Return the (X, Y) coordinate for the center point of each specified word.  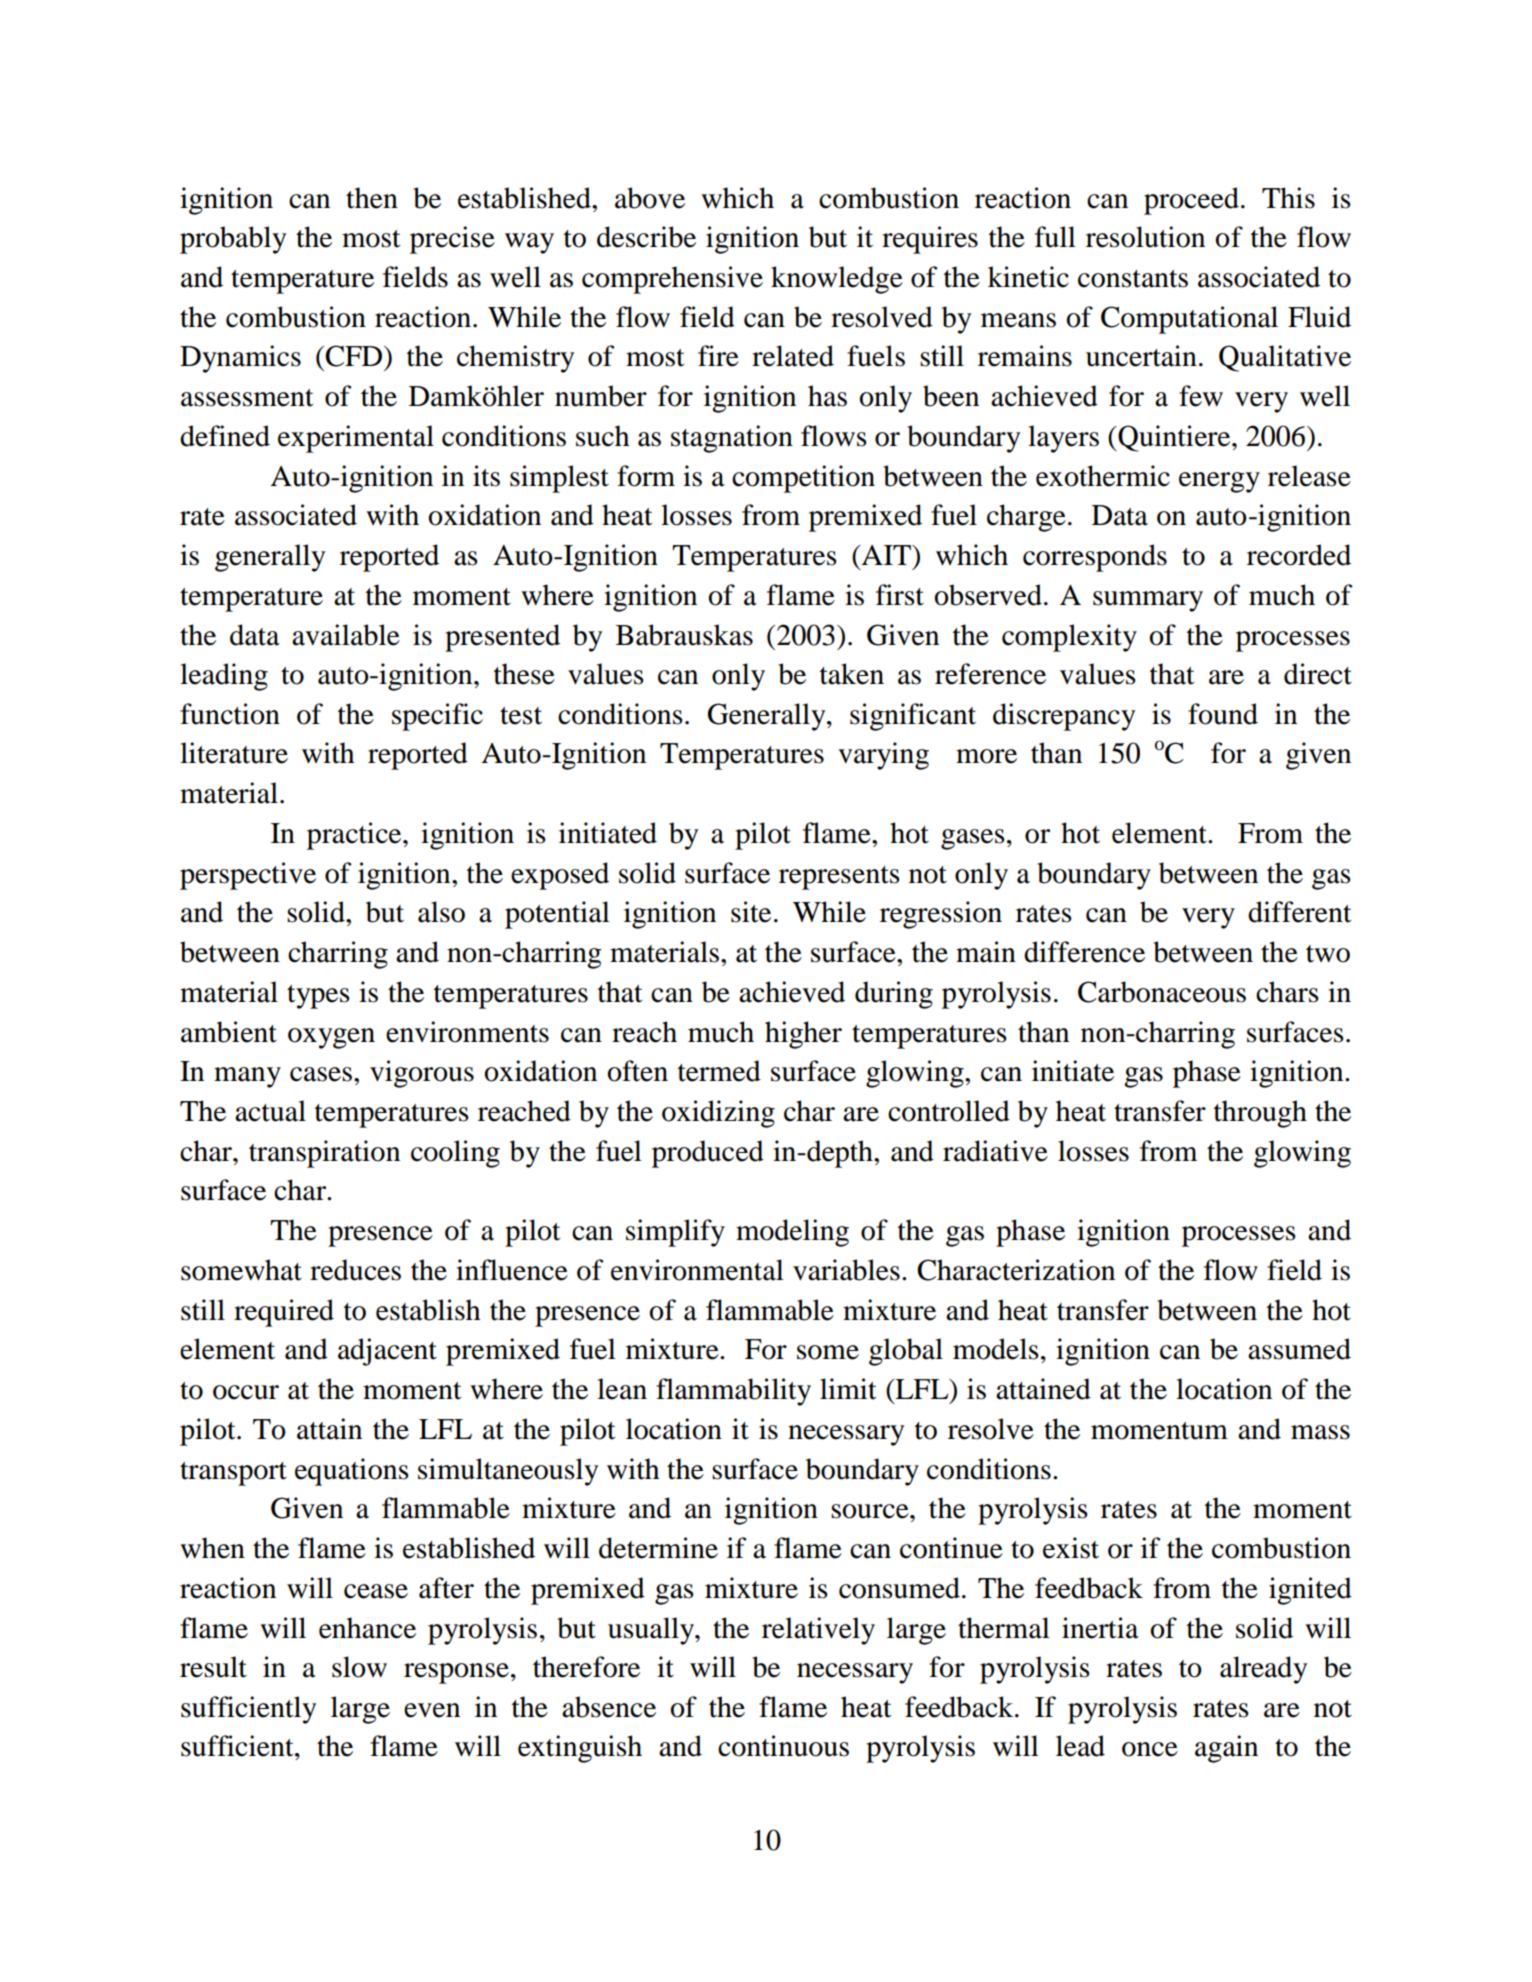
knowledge (837, 280)
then (372, 198)
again (1226, 1749)
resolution (1145, 237)
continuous (783, 1746)
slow (359, 1667)
